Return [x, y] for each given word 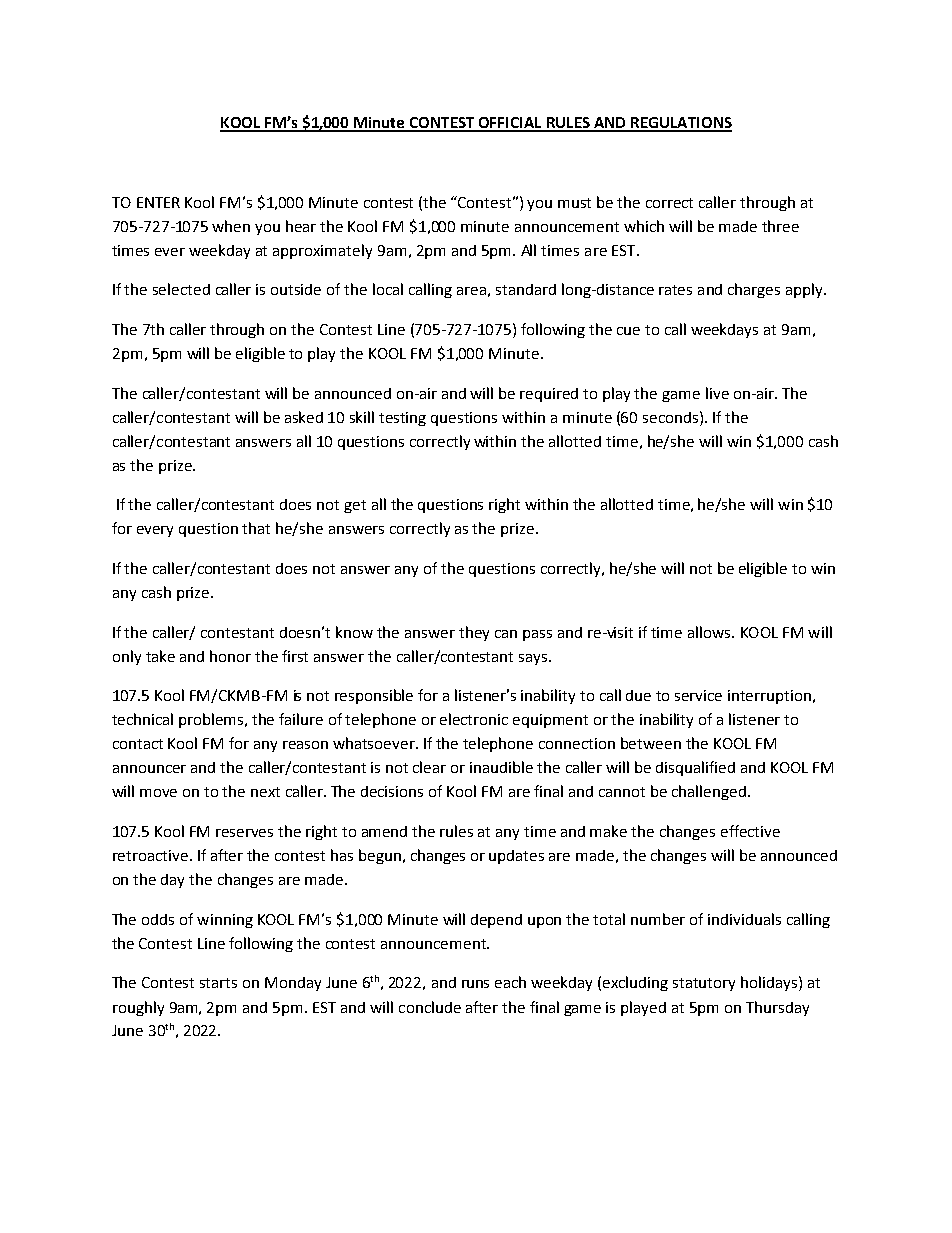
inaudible [501, 767]
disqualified [695, 768]
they [474, 633]
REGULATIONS [680, 124]
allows [710, 632]
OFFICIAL [510, 124]
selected [181, 289]
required [549, 395]
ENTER [158, 202]
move [158, 793]
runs [475, 984]
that [256, 528]
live [717, 393]
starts [218, 983]
